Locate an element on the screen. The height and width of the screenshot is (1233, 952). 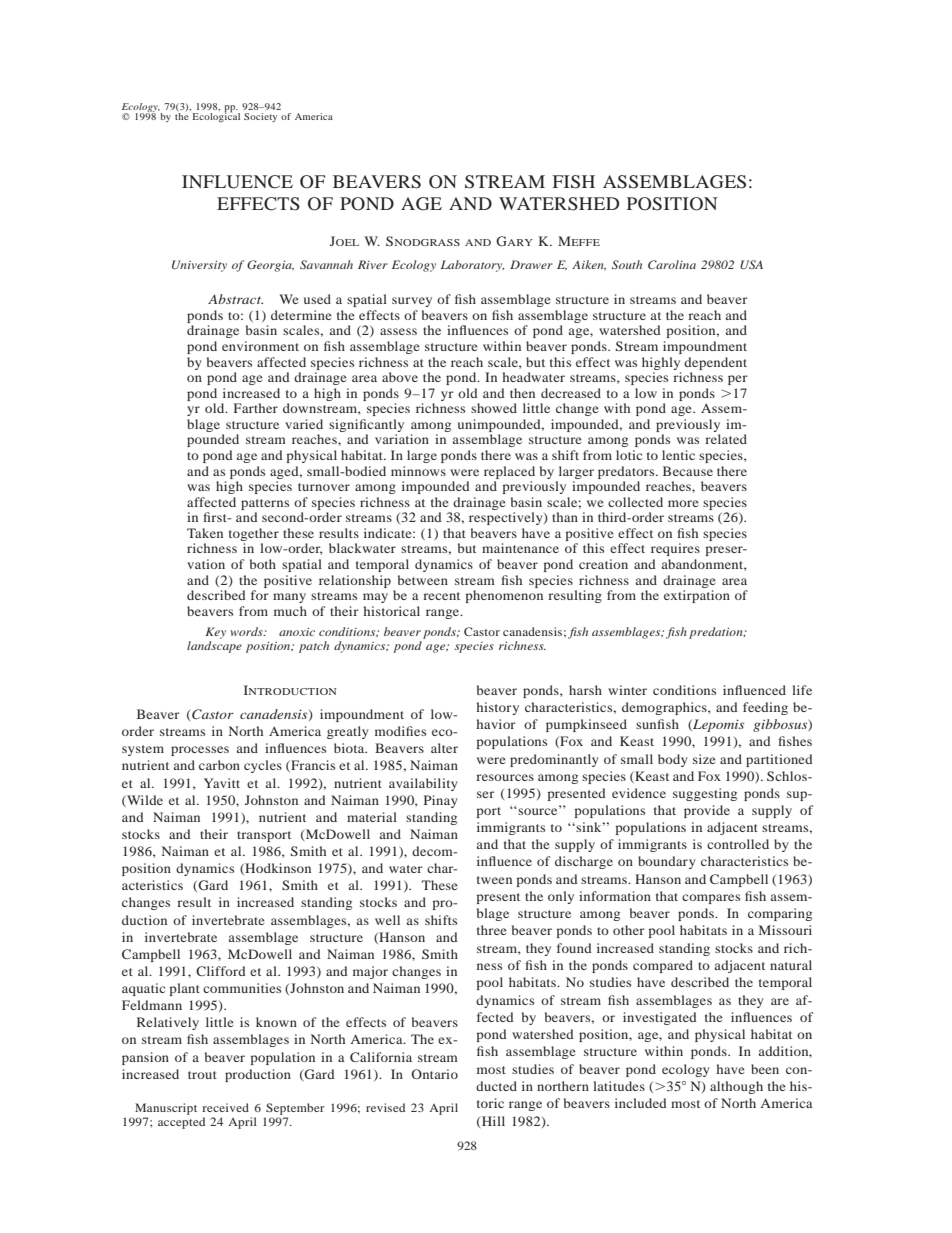
Clifford is located at coordinates (221, 971).
